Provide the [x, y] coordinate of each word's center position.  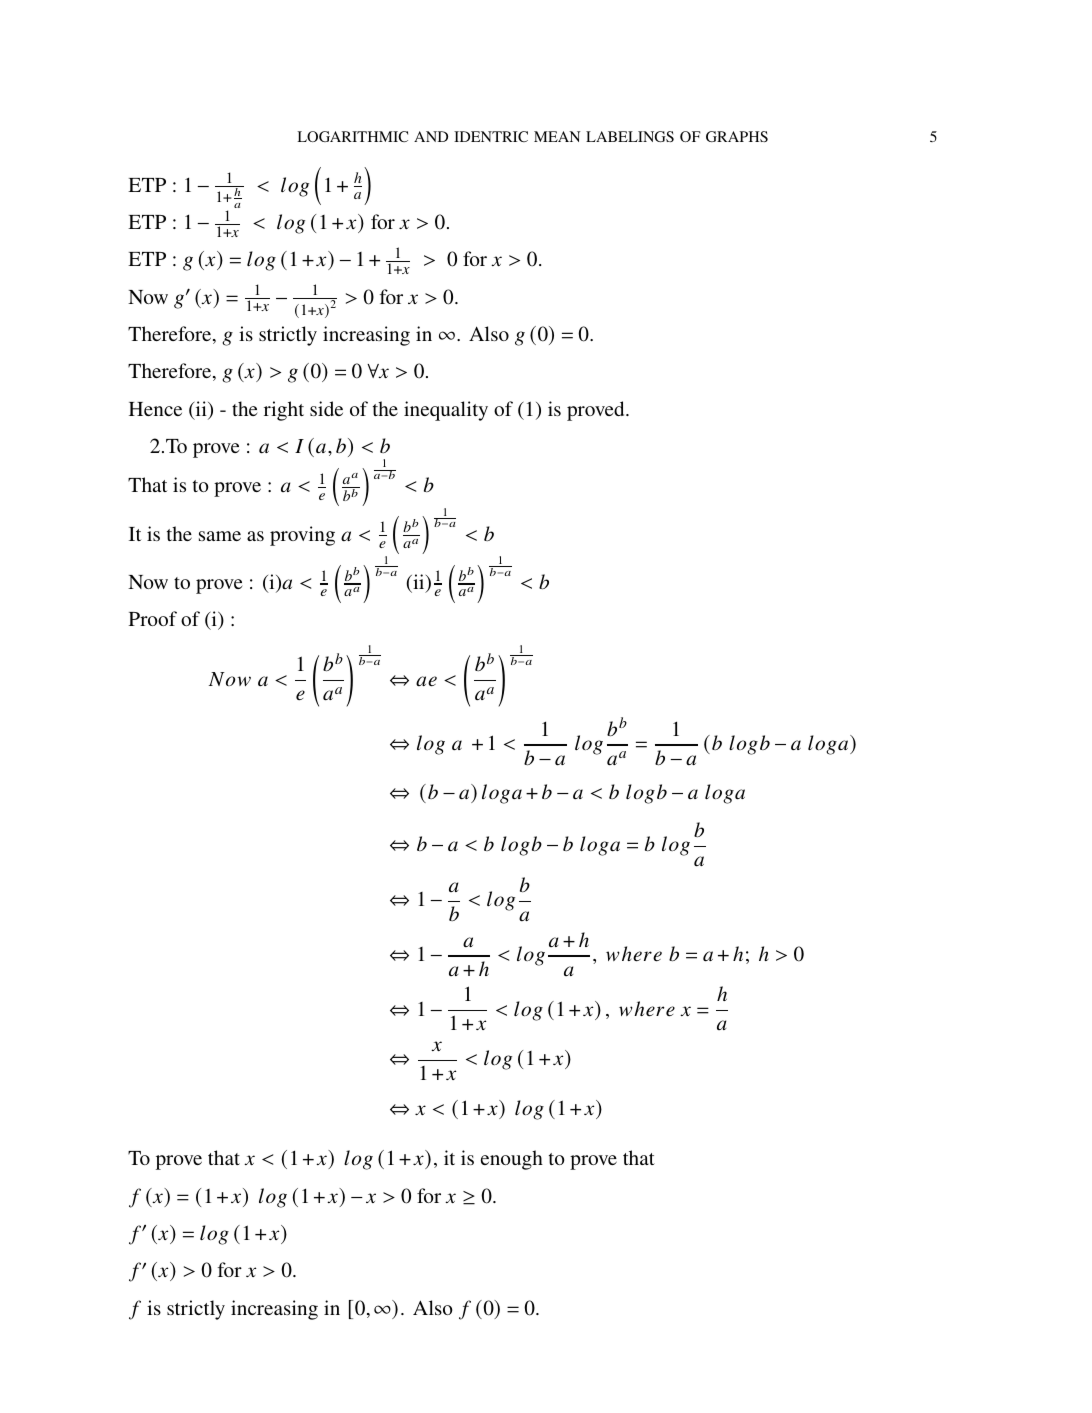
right [284, 411]
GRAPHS [737, 136]
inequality [446, 411]
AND [431, 136]
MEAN [557, 136]
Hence [155, 409]
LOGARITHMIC [352, 136]
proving [302, 536]
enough [512, 1160]
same [220, 536]
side [326, 408]
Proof [153, 618]
